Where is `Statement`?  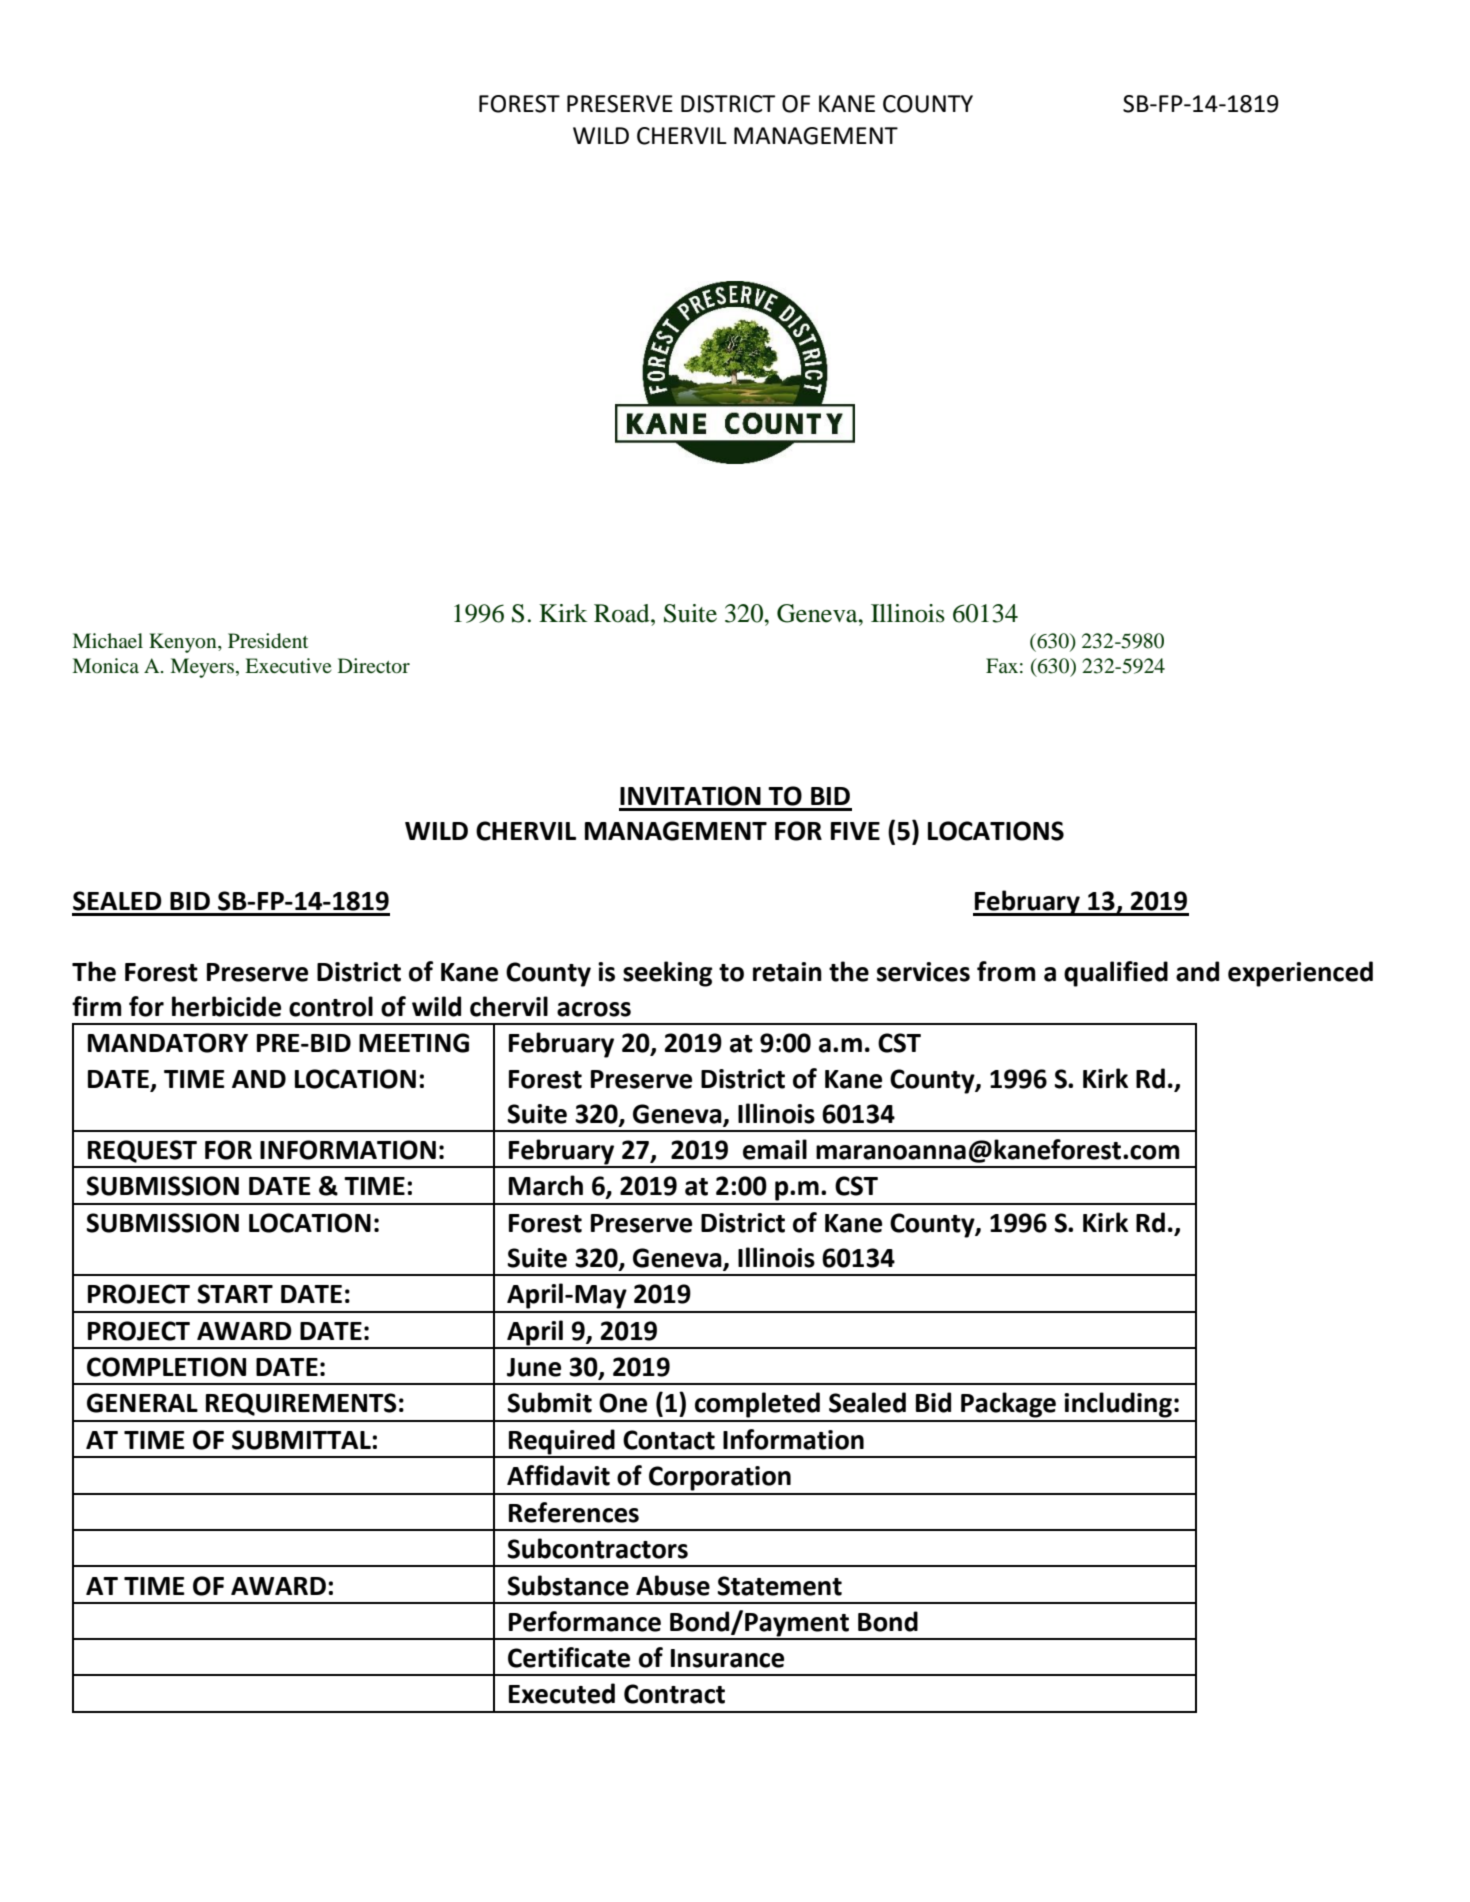
Statement is located at coordinates (779, 1586).
